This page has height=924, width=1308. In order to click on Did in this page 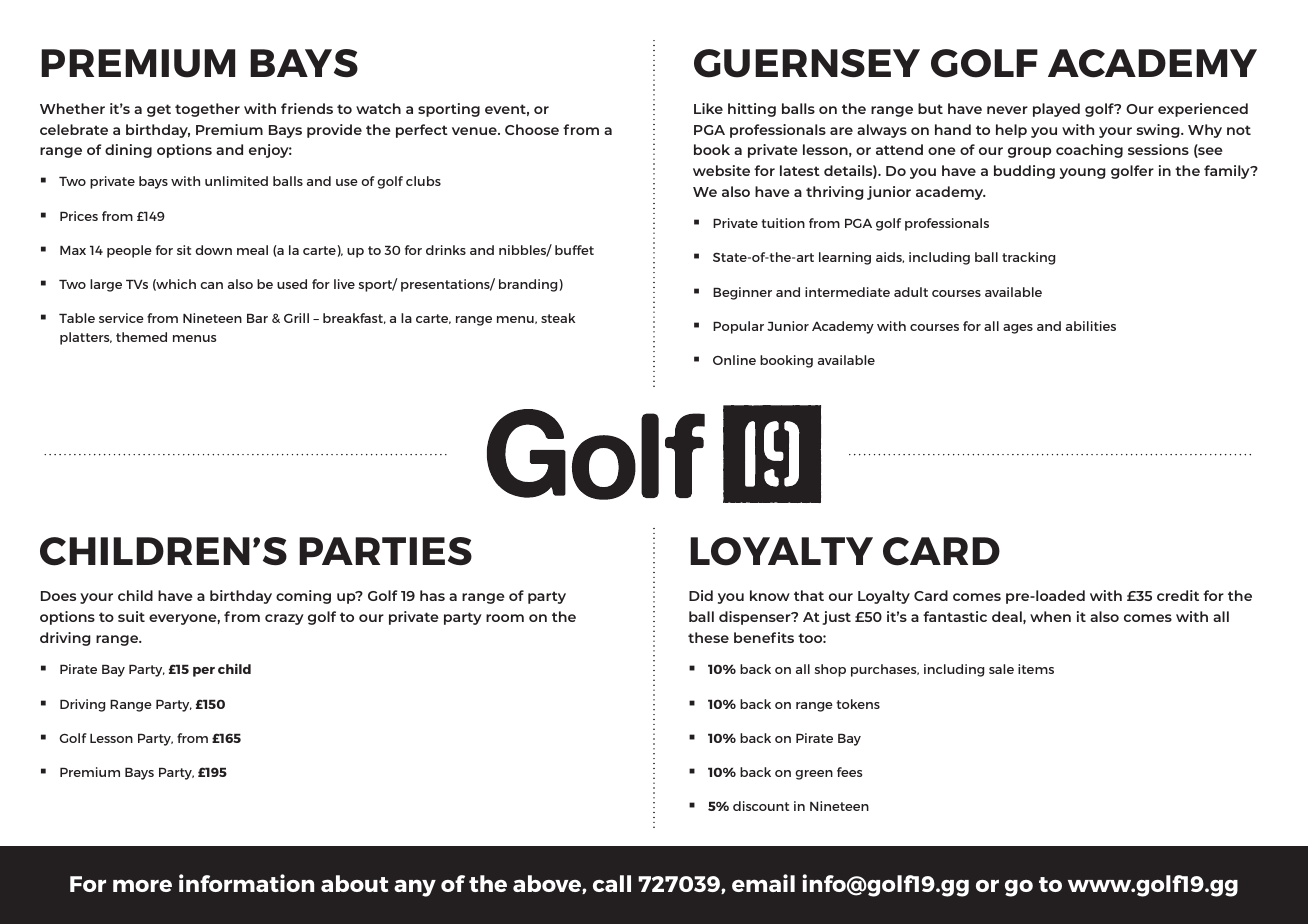, I will do `click(701, 595)`.
